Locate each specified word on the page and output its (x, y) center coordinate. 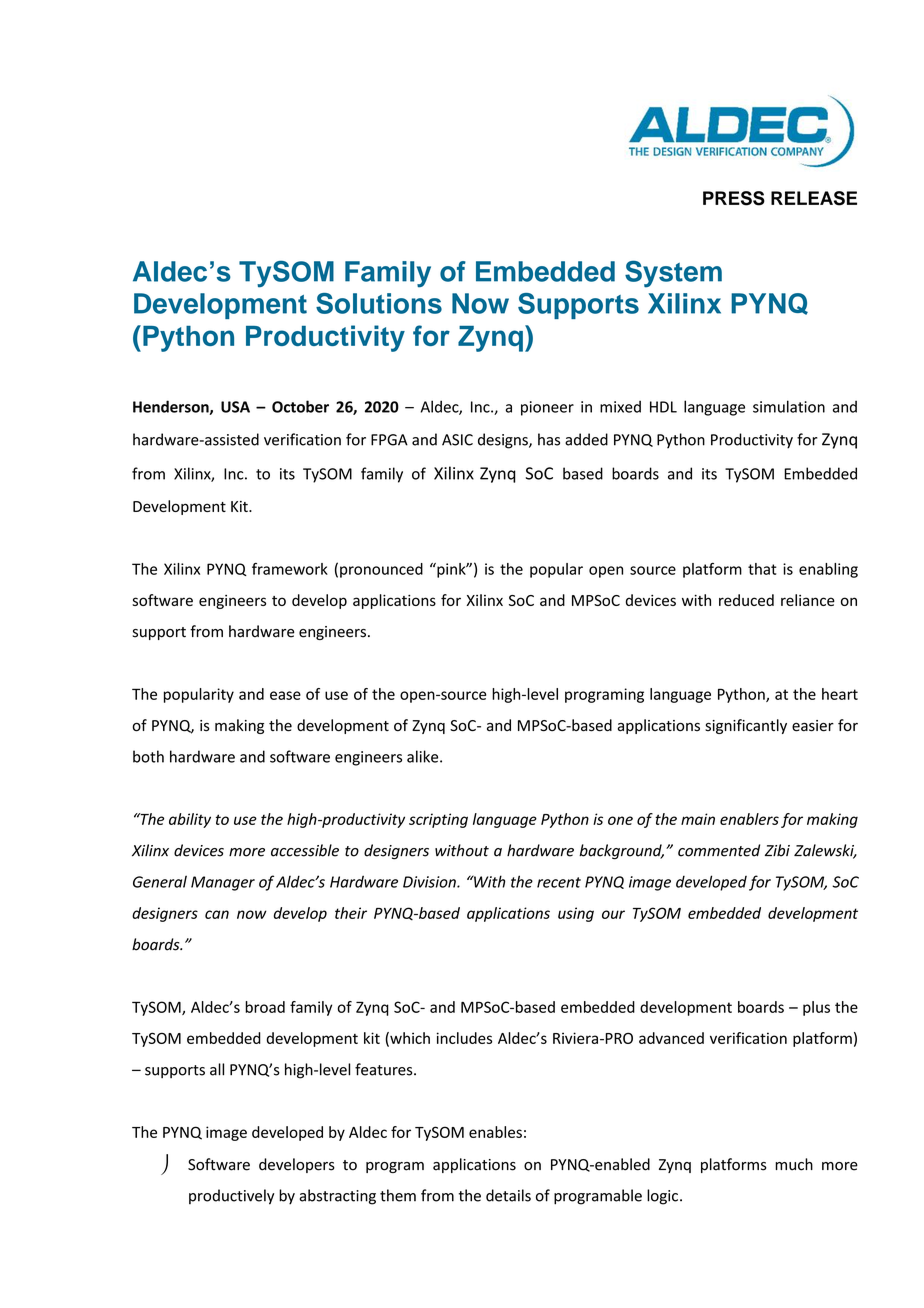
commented (719, 850)
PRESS (734, 198)
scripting (438, 820)
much (794, 1164)
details (508, 1195)
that (762, 569)
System (673, 274)
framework (290, 569)
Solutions (379, 303)
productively (232, 1197)
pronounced (381, 570)
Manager (223, 883)
